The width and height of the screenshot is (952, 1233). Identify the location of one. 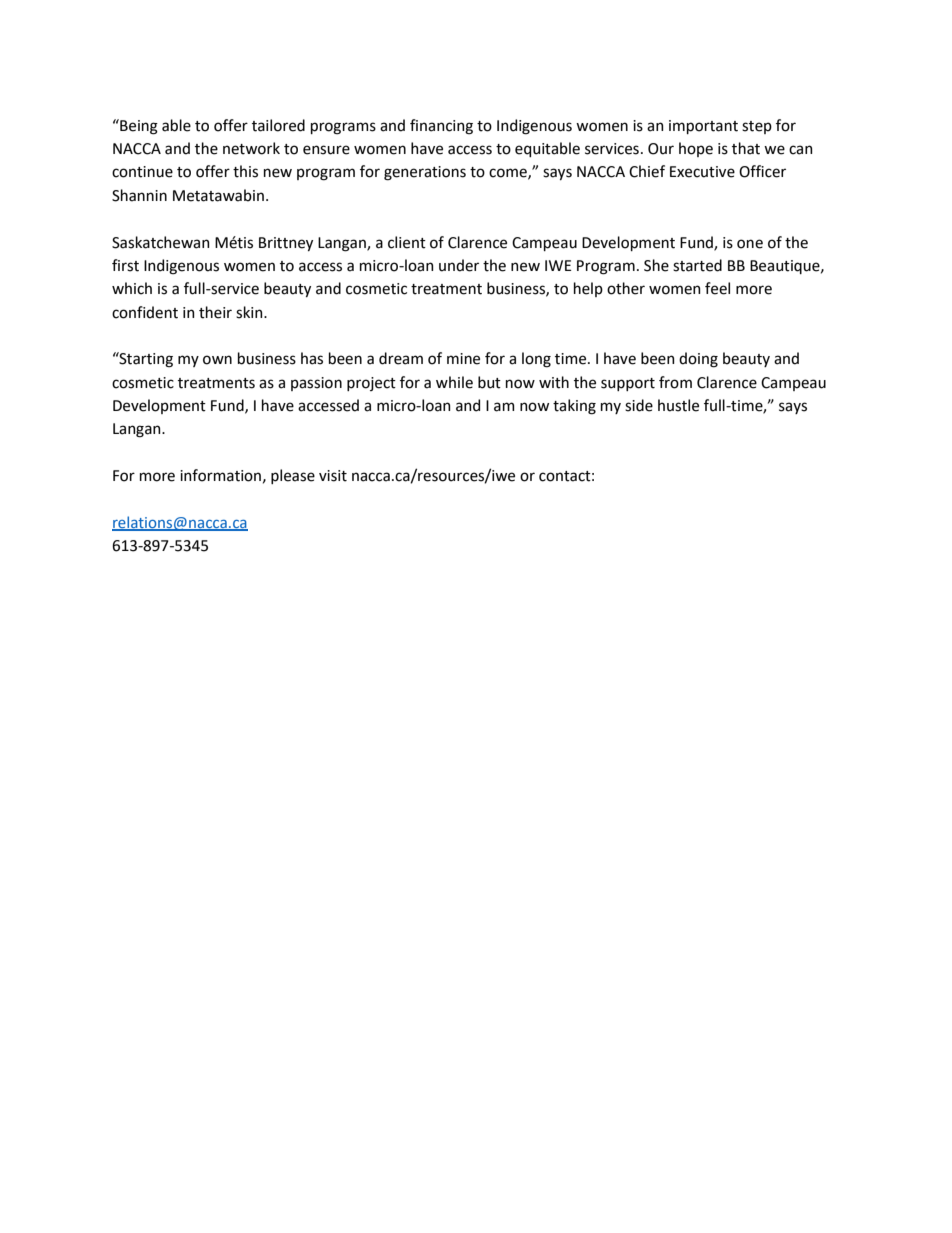
(750, 244).
